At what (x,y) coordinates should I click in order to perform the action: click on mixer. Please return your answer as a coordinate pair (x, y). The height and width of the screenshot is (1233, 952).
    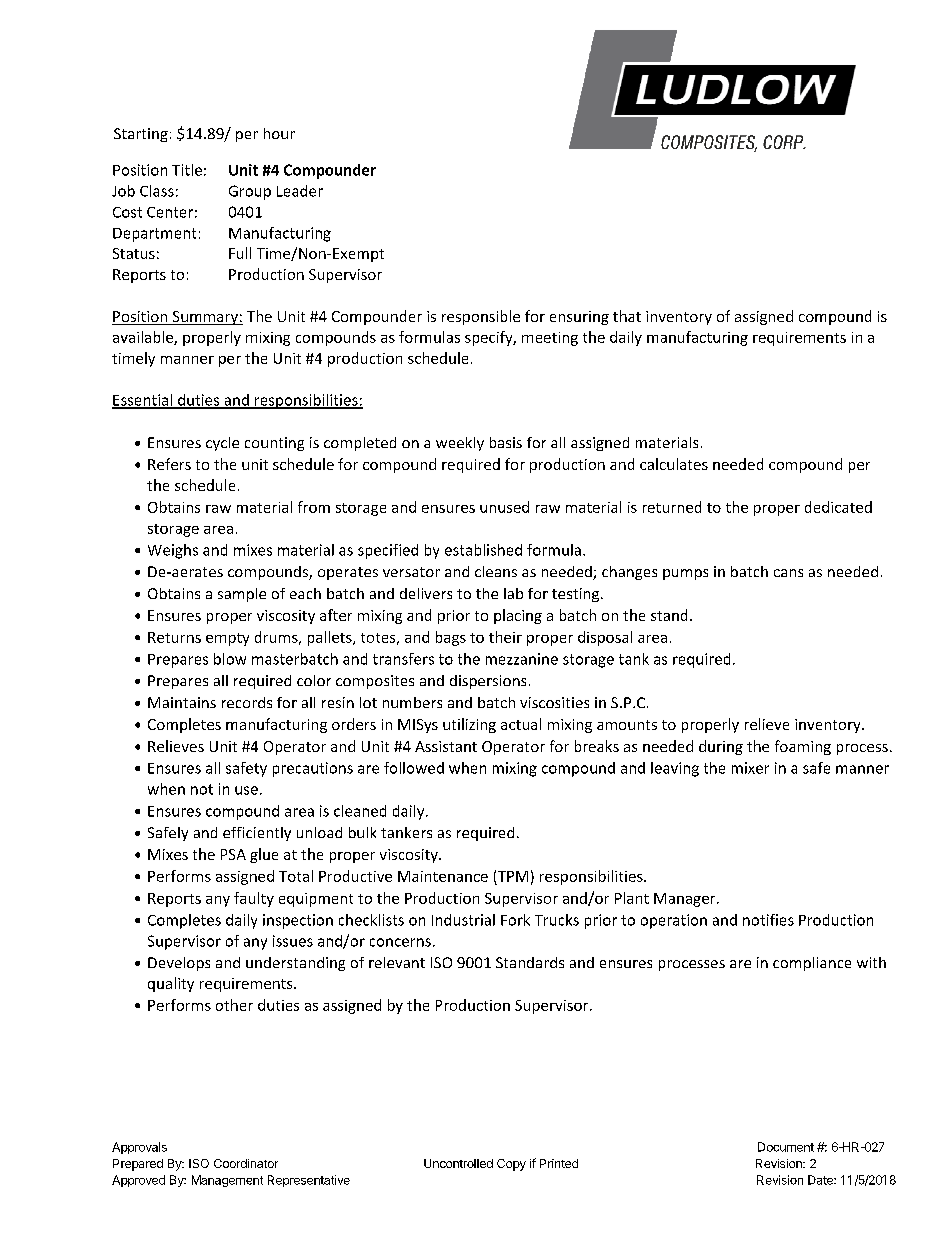
    Looking at the image, I should click on (750, 768).
